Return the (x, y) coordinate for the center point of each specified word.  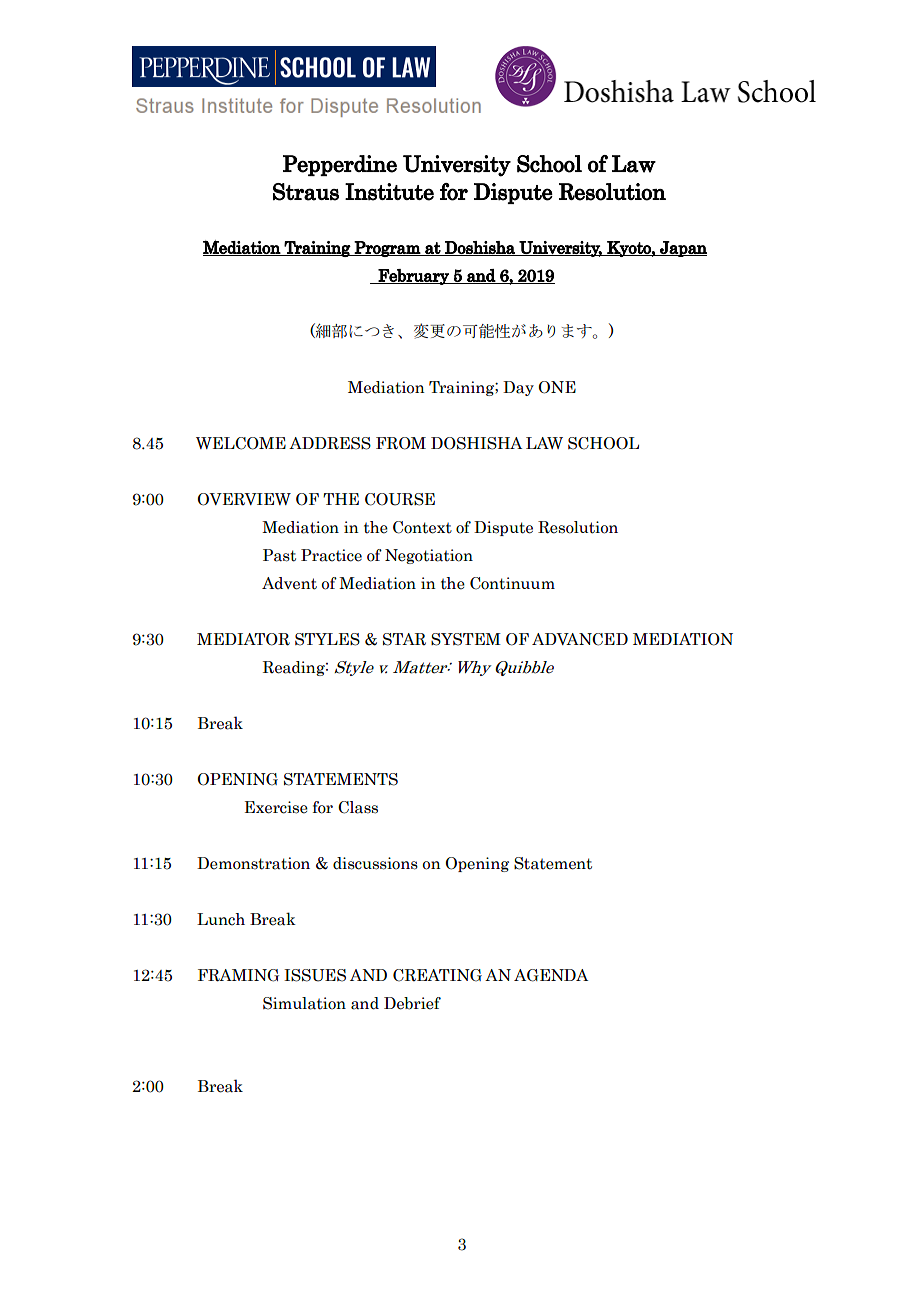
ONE (557, 387)
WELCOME (241, 443)
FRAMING (238, 975)
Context (422, 527)
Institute (389, 192)
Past (279, 555)
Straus (306, 192)
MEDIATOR (243, 639)
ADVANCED (580, 639)
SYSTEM (466, 639)
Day (518, 388)
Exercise (276, 807)
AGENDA (551, 975)
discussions (375, 863)
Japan (682, 249)
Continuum (512, 583)
